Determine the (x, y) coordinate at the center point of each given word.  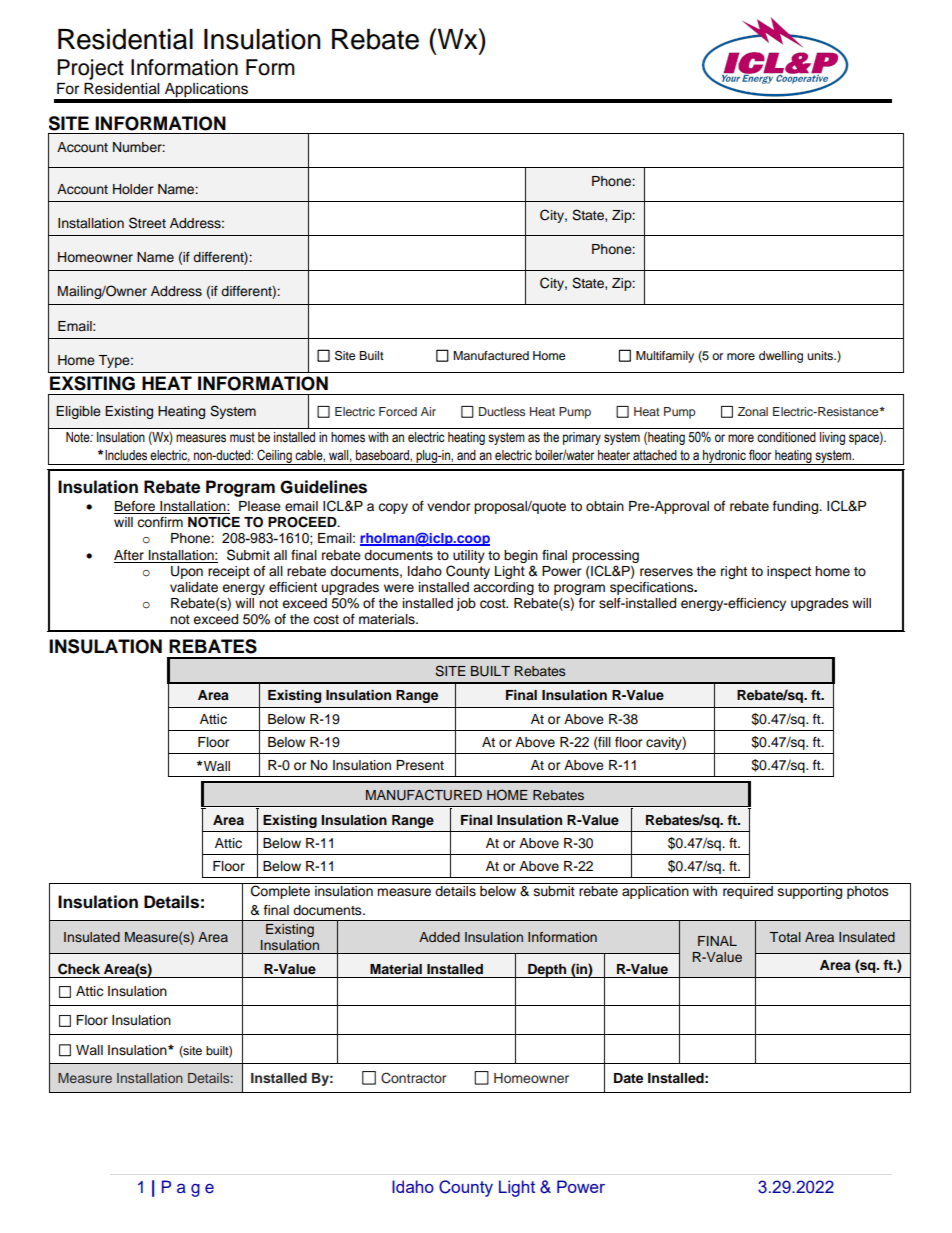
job (466, 604)
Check (79, 969)
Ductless (502, 411)
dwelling (781, 357)
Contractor (413, 1078)
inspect (789, 572)
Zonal (753, 411)
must (242, 437)
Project (90, 69)
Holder (133, 189)
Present (420, 765)
